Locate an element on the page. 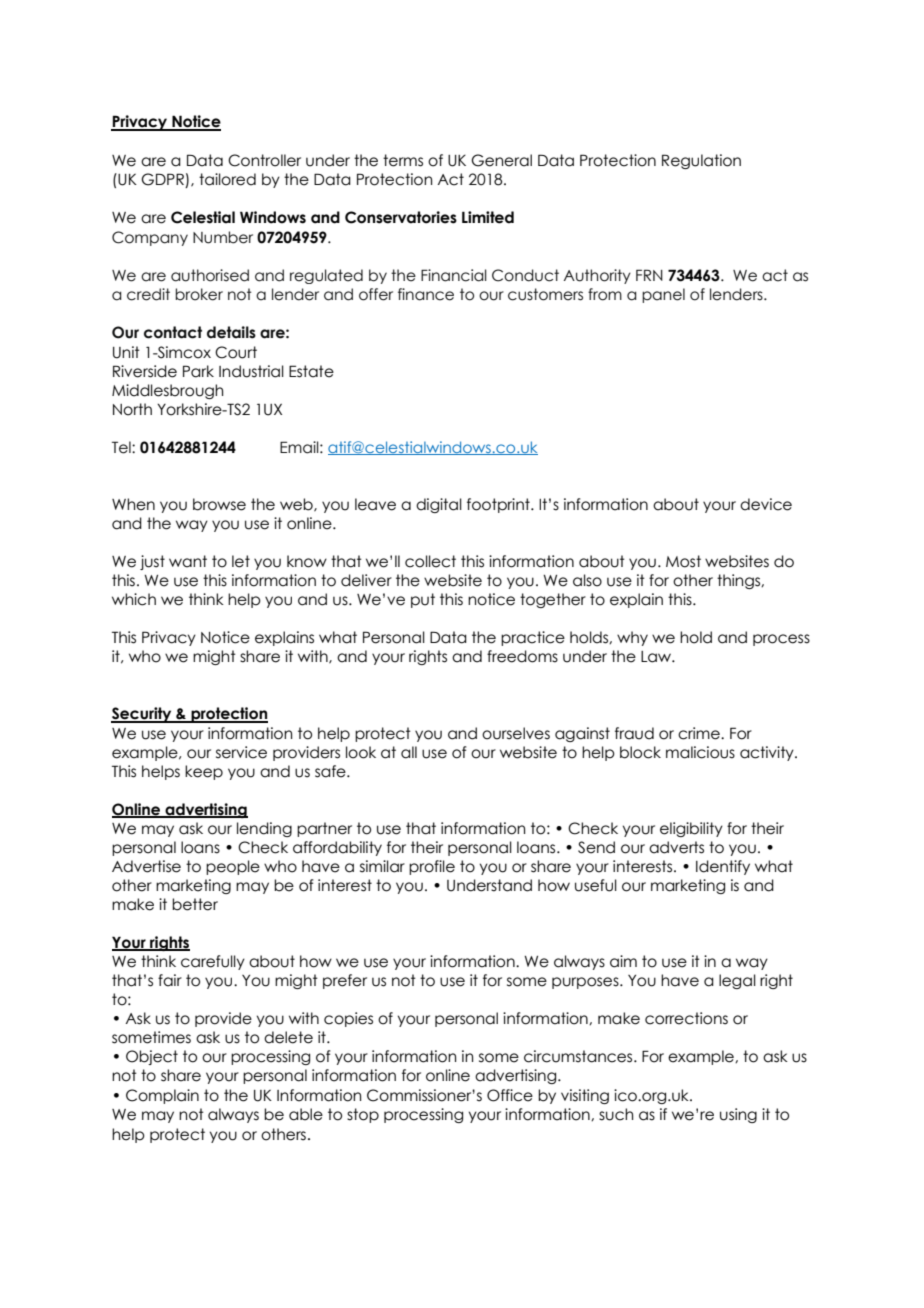  Regulation is located at coordinates (701, 161).
